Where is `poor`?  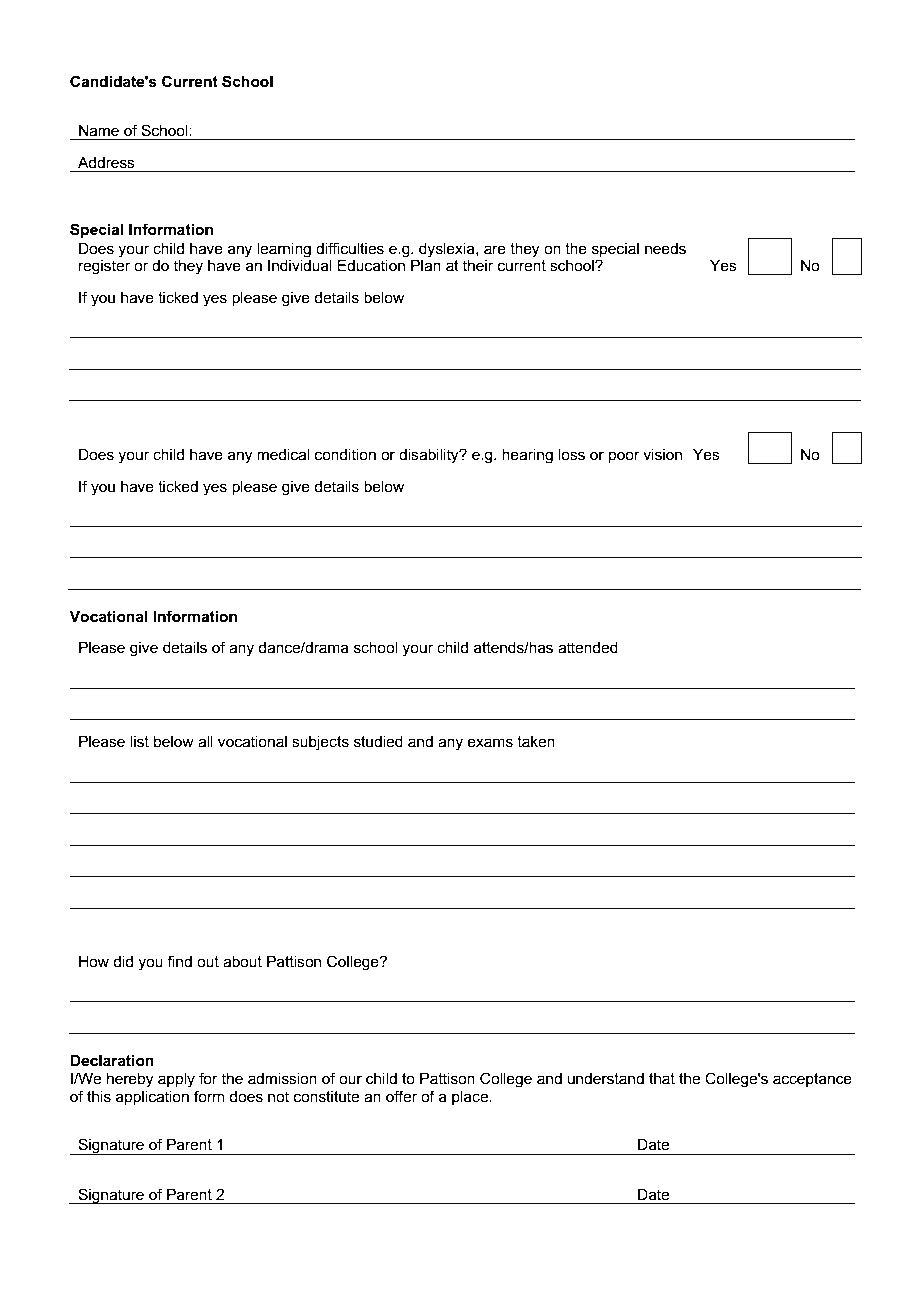
poor is located at coordinates (624, 457).
